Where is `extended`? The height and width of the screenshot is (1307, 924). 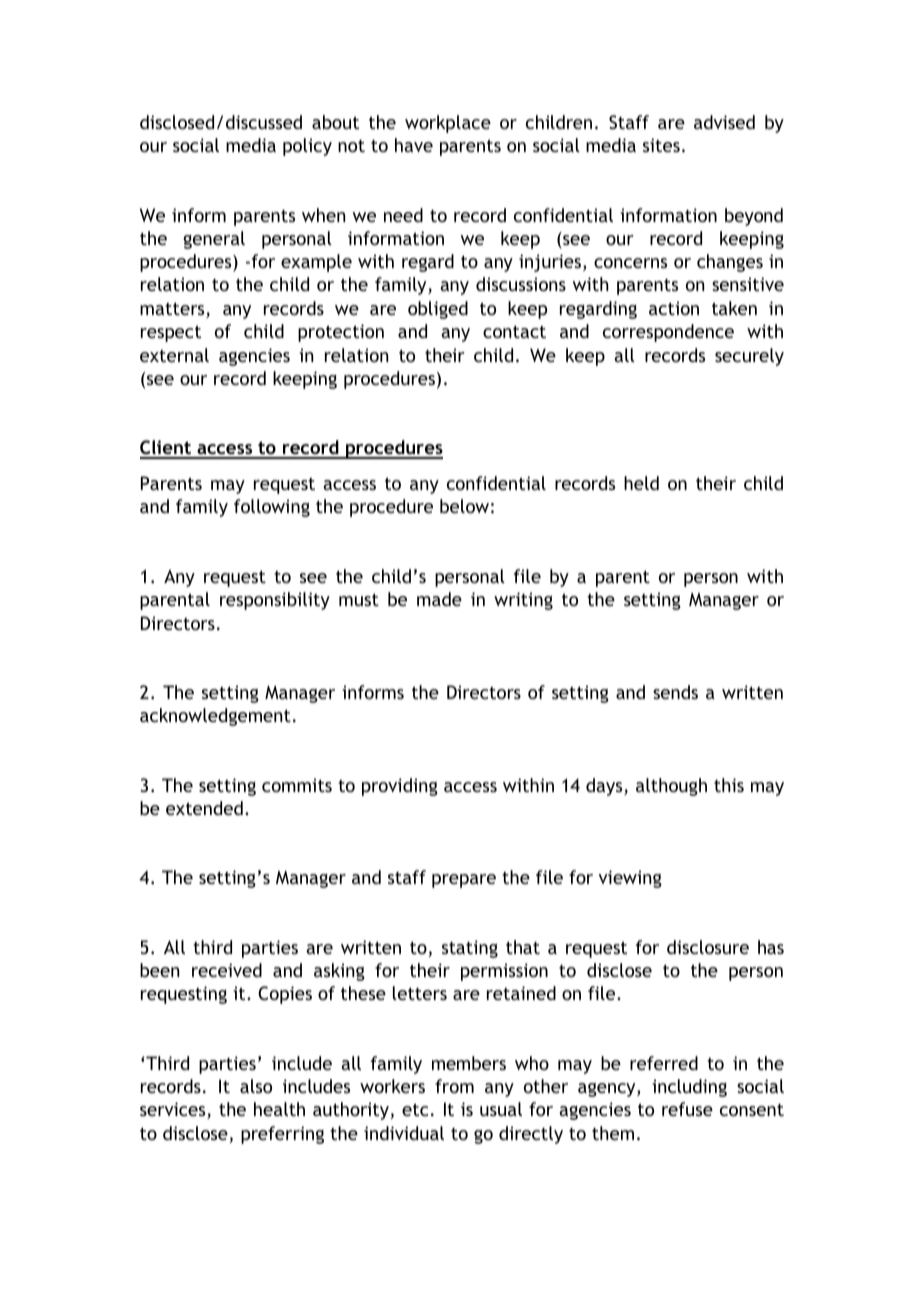 extended is located at coordinates (204, 808).
